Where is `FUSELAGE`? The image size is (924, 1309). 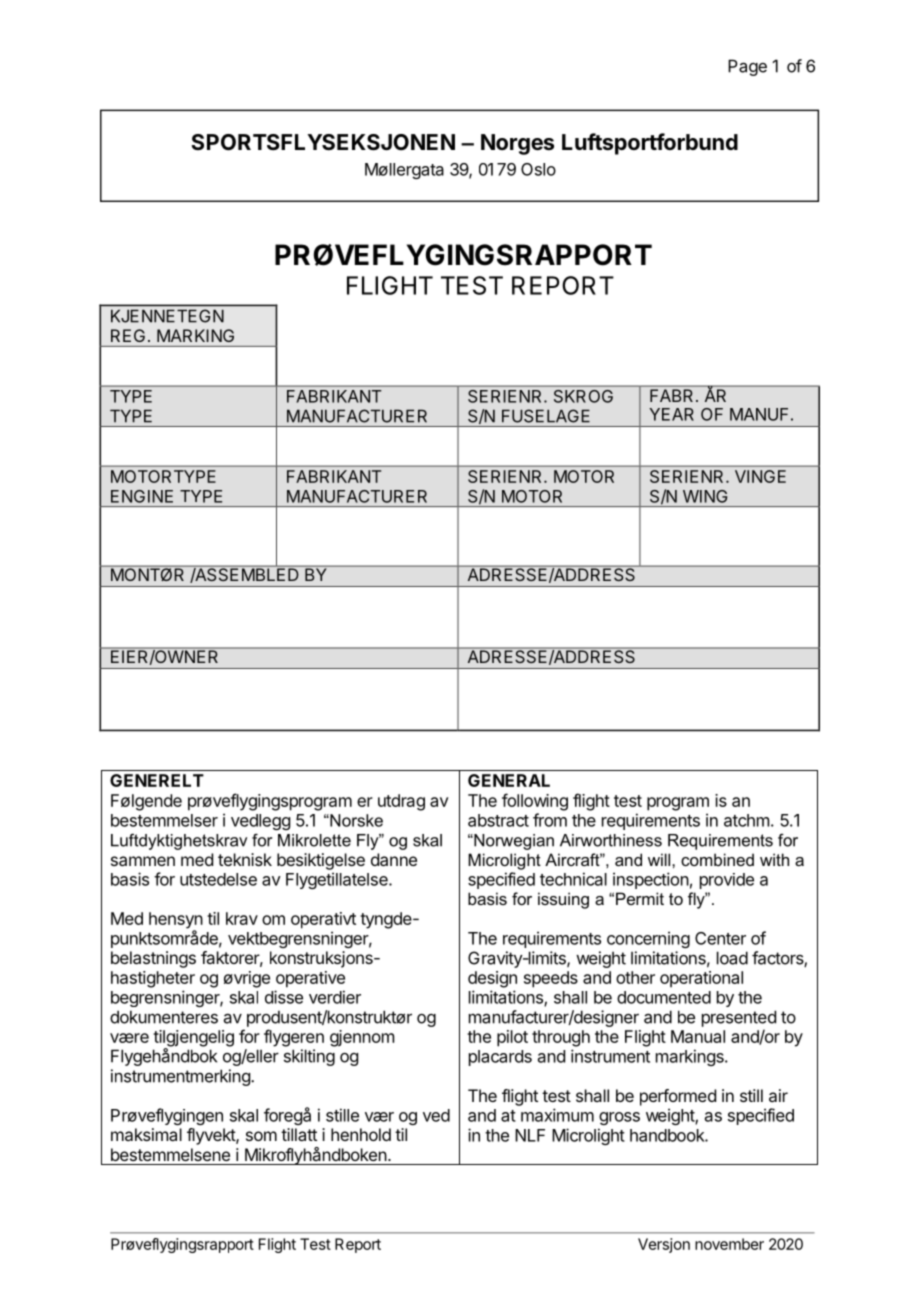
FUSELAGE is located at coordinates (546, 416).
